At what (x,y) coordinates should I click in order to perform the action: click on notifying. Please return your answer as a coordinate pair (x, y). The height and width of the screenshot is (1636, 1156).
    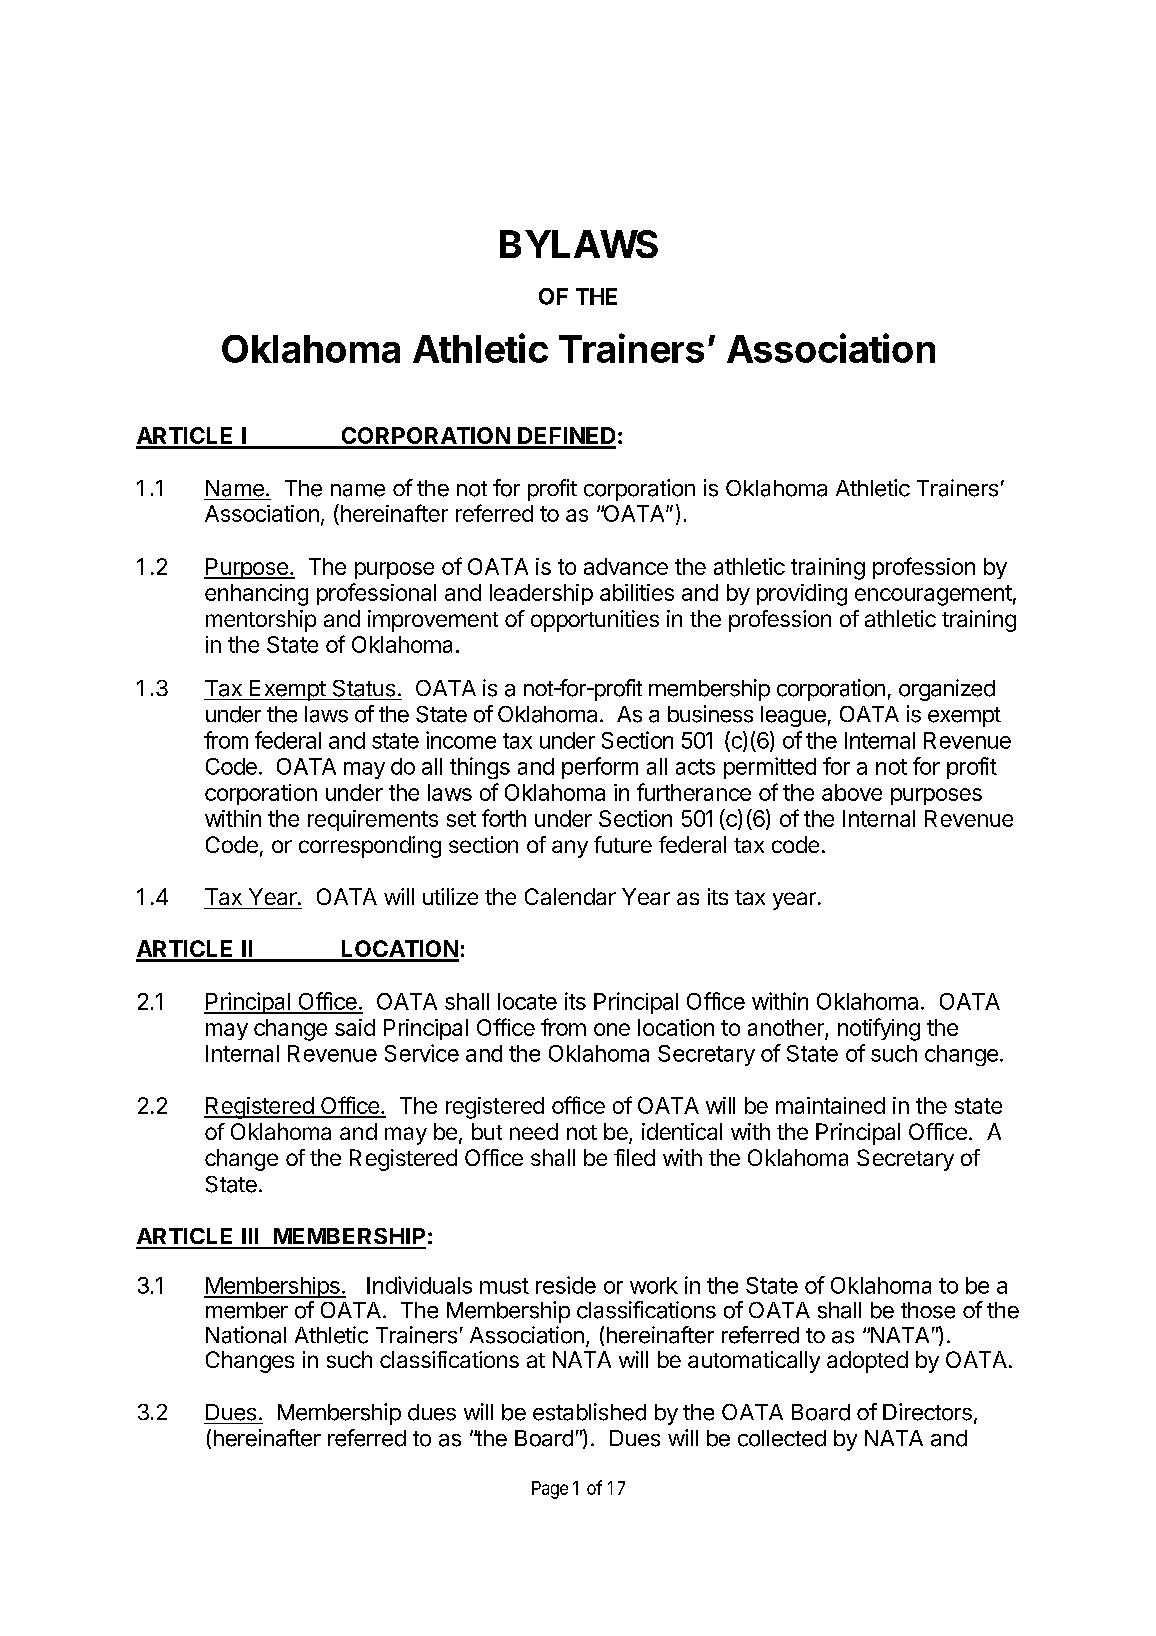
    Looking at the image, I should click on (879, 1029).
